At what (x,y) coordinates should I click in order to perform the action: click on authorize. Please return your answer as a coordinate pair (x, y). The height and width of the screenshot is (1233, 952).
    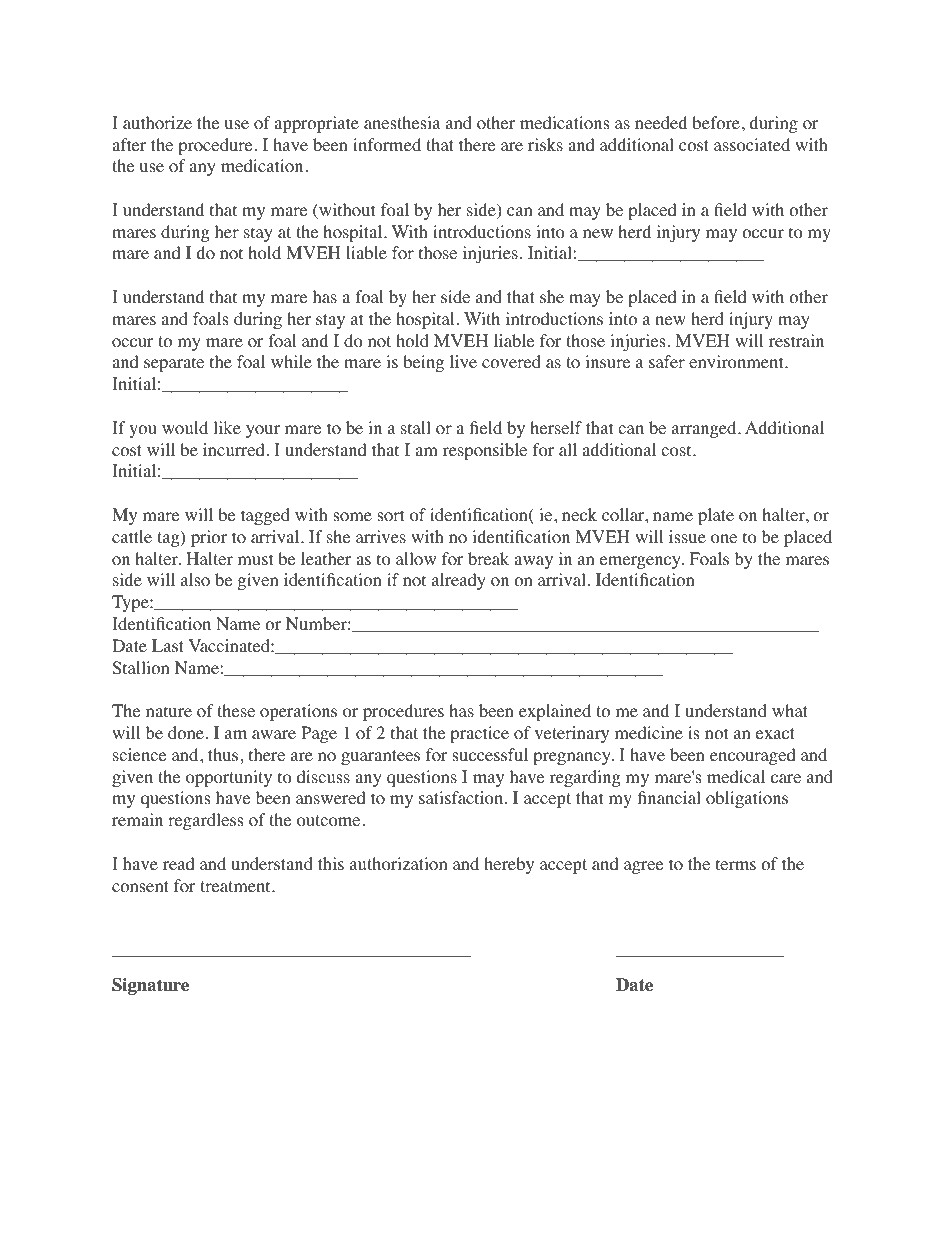
    Looking at the image, I should click on (157, 123).
